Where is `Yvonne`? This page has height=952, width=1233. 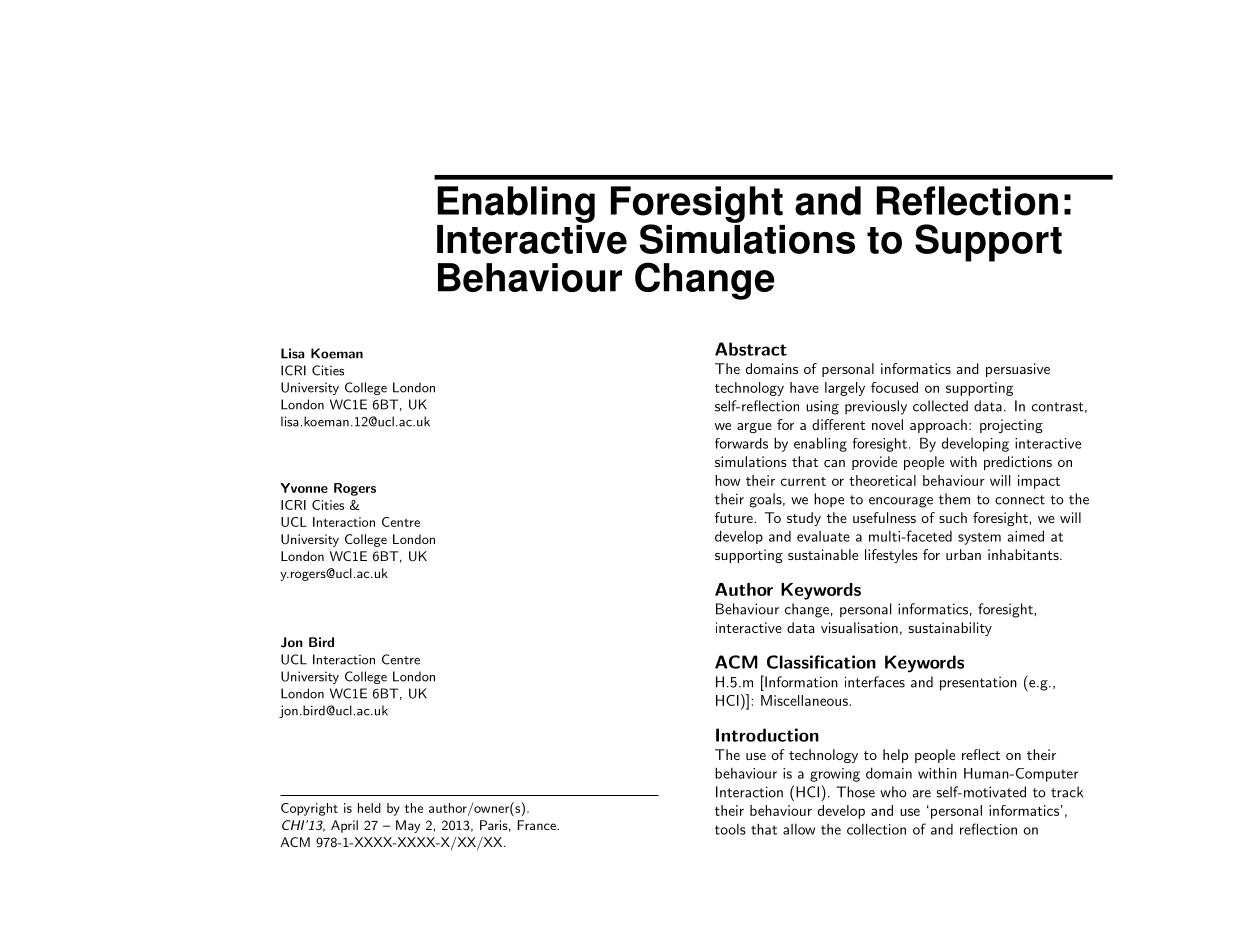 Yvonne is located at coordinates (304, 488).
